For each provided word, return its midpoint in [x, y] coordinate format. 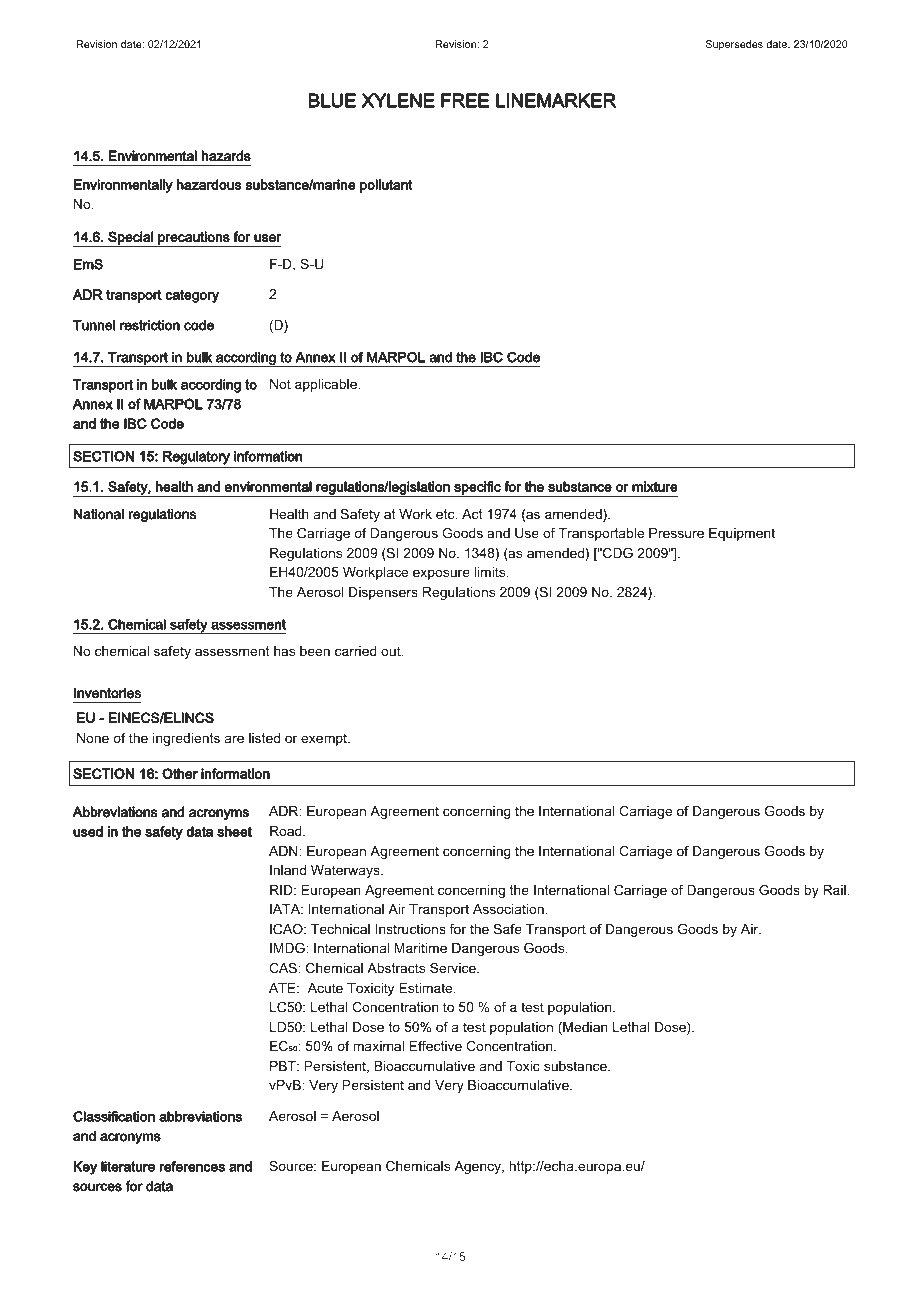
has [284, 651]
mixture [655, 486]
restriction [150, 325]
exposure [441, 574]
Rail [835, 890]
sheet [234, 831]
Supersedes [734, 45]
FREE [465, 100]
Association [509, 909]
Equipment [742, 534]
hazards [226, 156]
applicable [327, 385]
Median [584, 1028]
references [192, 1166]
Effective [435, 1046]
